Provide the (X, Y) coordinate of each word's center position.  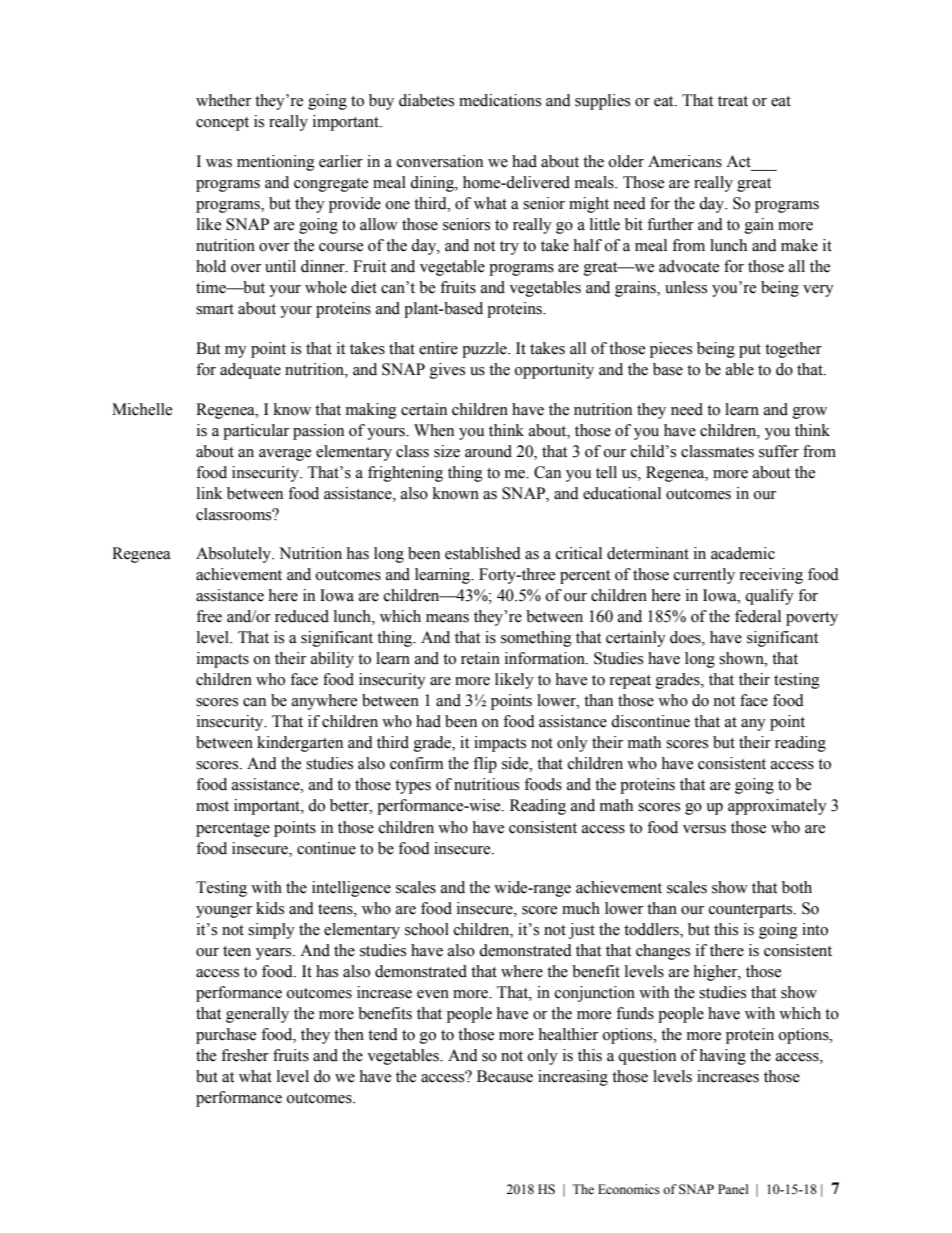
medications (500, 100)
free (209, 616)
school (427, 929)
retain (480, 658)
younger (224, 912)
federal (758, 616)
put (750, 351)
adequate (250, 371)
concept (222, 124)
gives (447, 371)
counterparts (752, 911)
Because (505, 1076)
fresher (245, 1055)
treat (733, 101)
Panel (733, 1189)
